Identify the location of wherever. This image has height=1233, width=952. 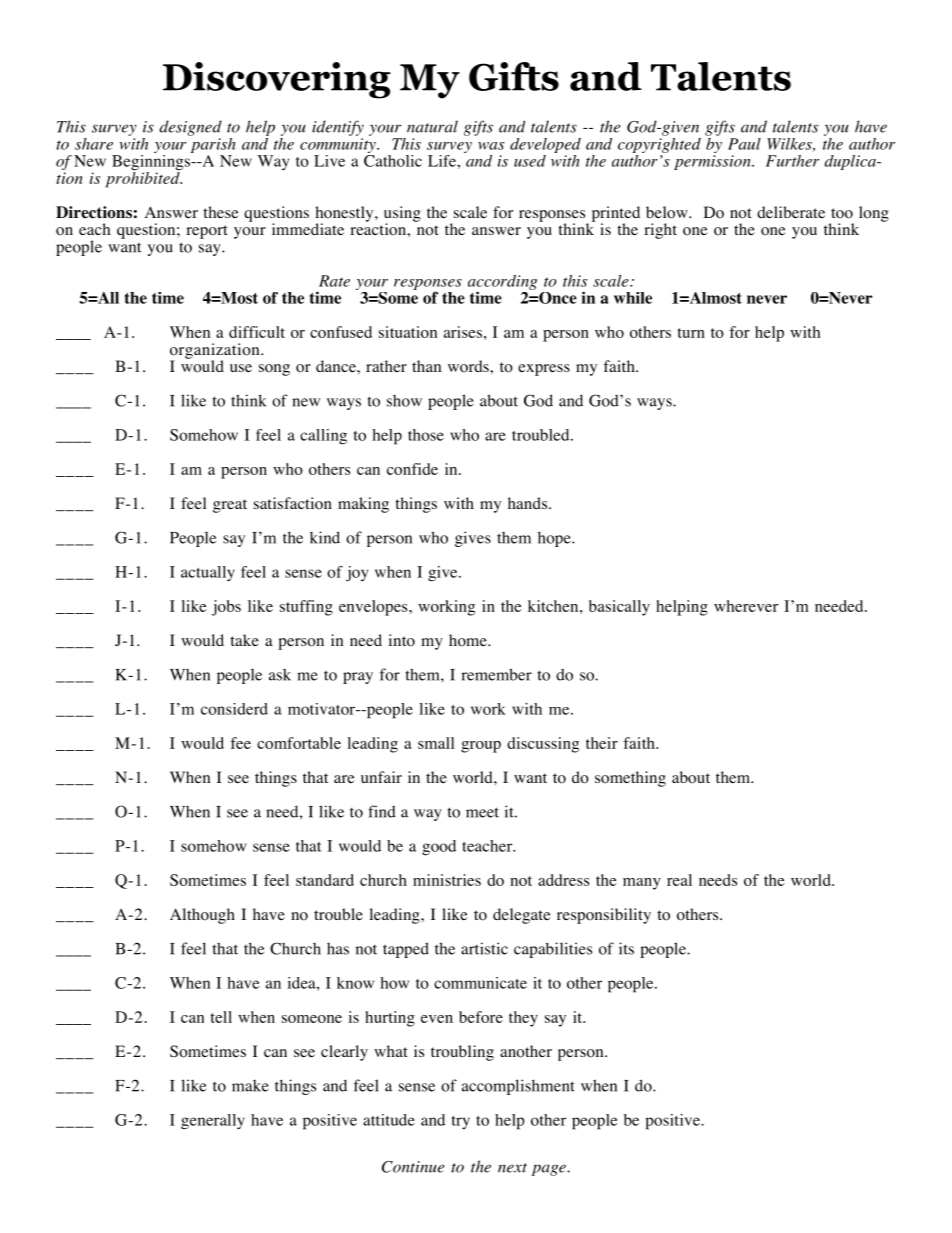
(746, 606).
